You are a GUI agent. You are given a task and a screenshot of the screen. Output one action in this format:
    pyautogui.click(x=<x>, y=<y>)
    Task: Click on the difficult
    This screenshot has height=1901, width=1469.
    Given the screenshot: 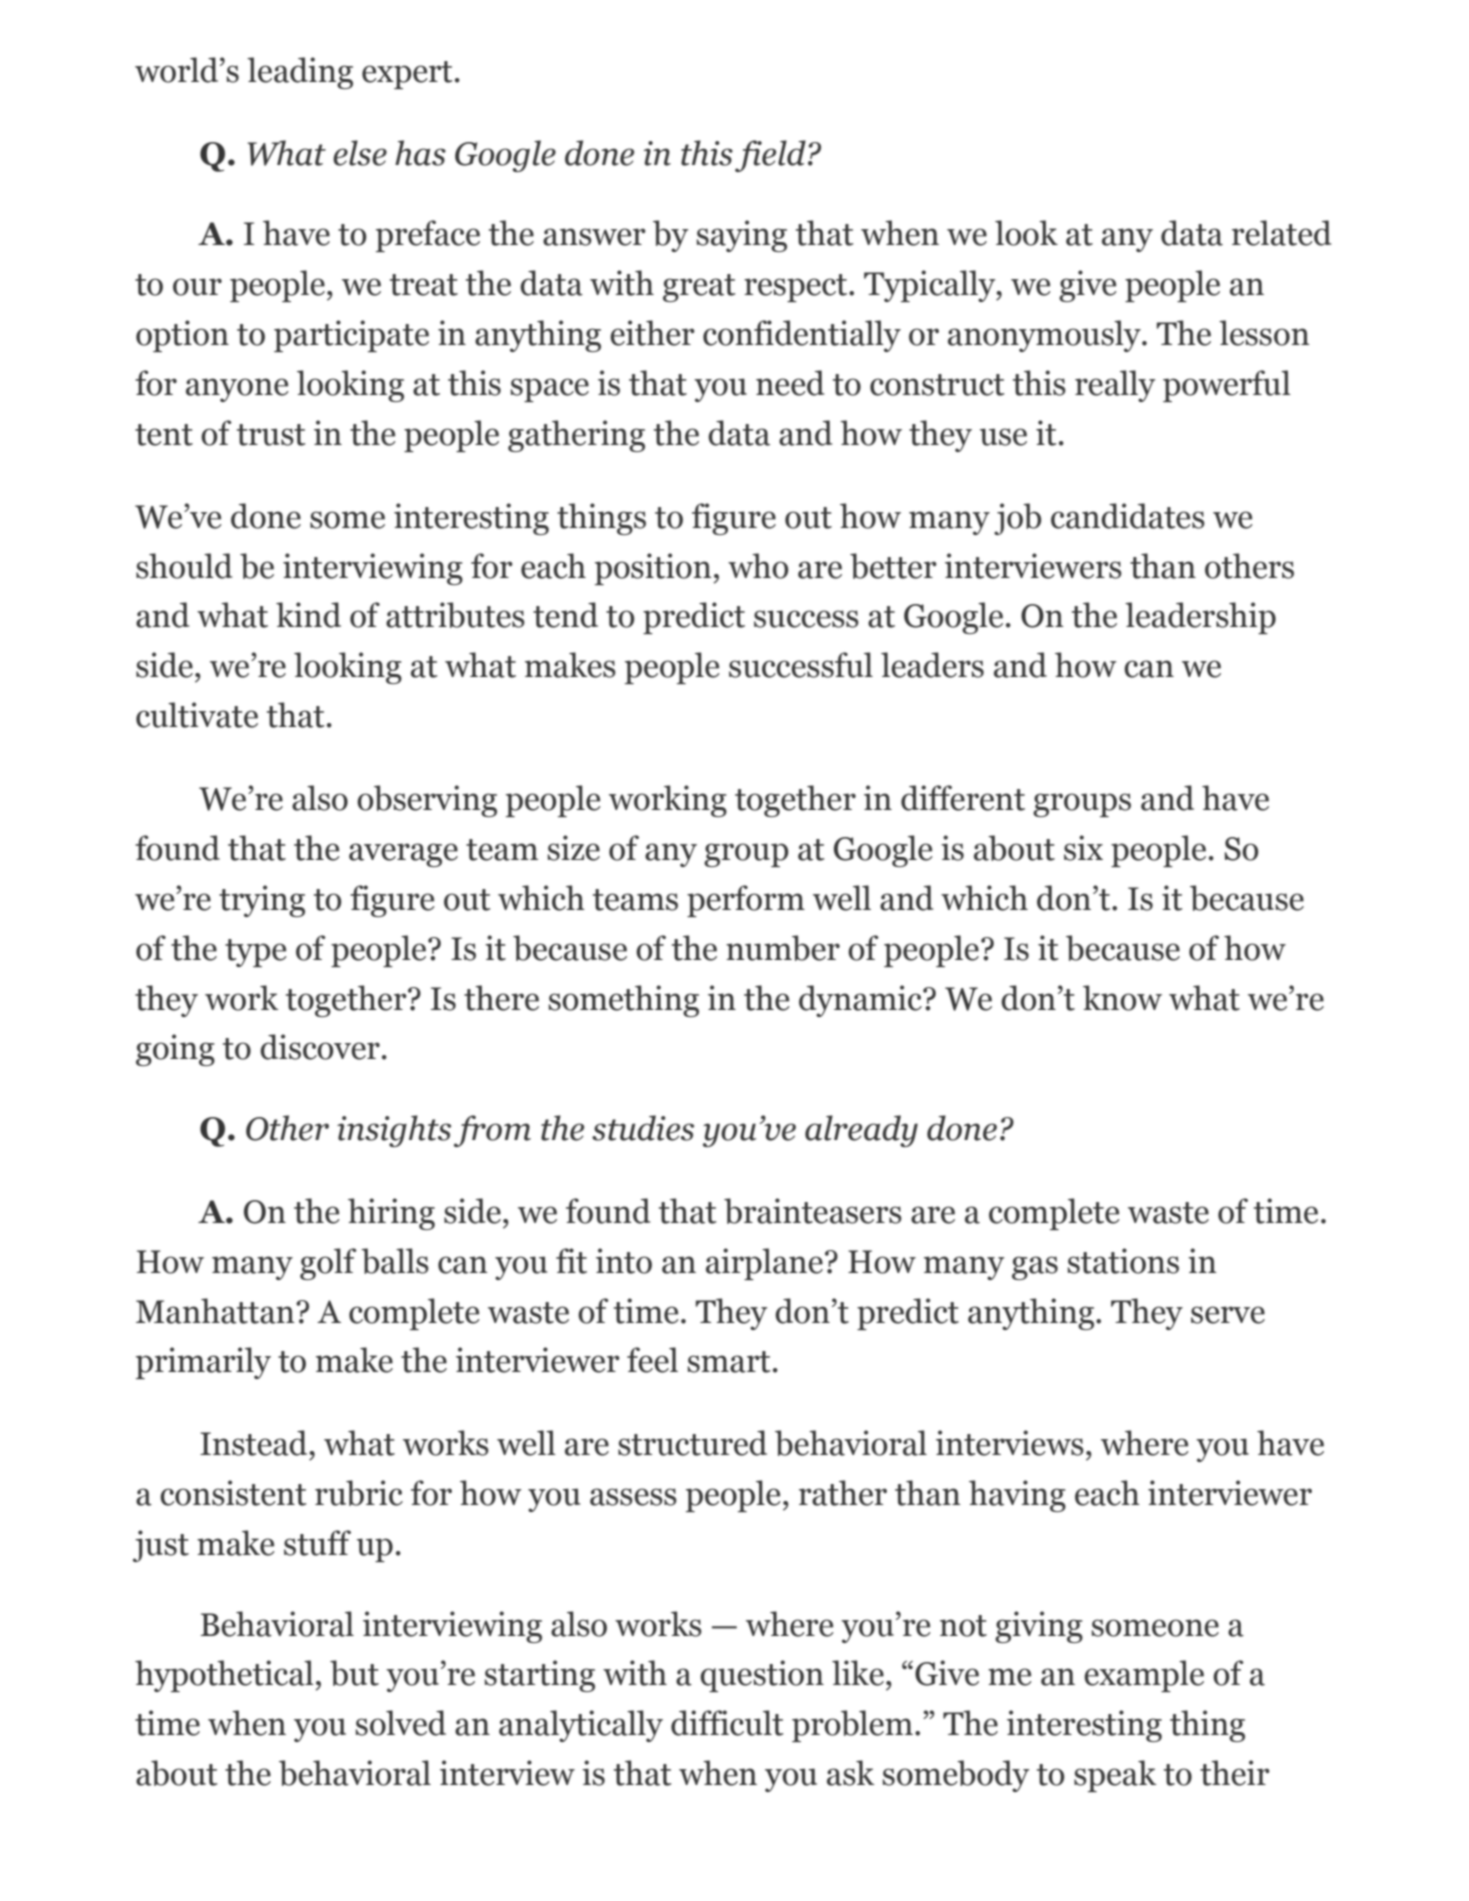 What is the action you would take?
    pyautogui.click(x=727, y=1723)
